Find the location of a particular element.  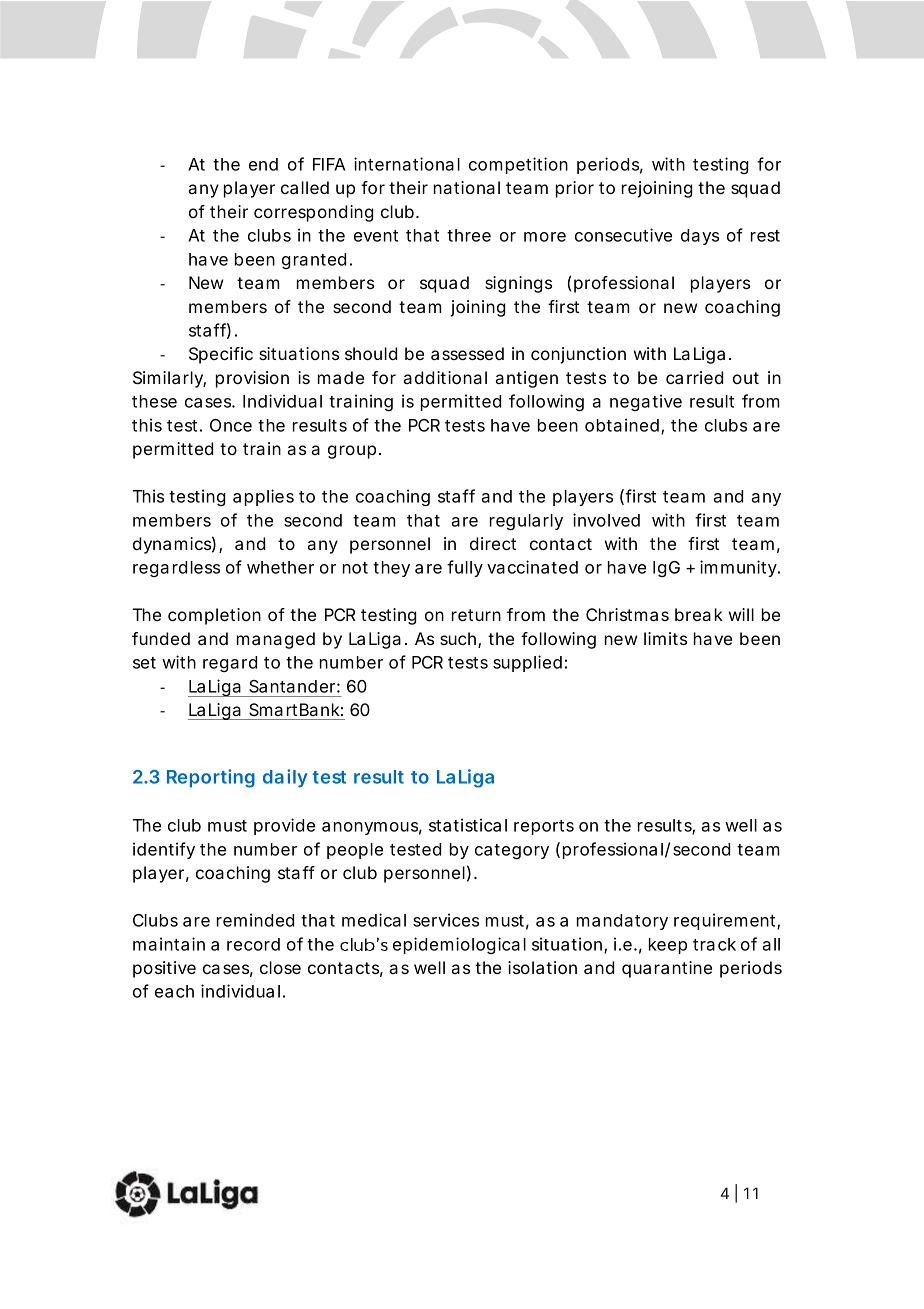

three is located at coordinates (469, 235).
